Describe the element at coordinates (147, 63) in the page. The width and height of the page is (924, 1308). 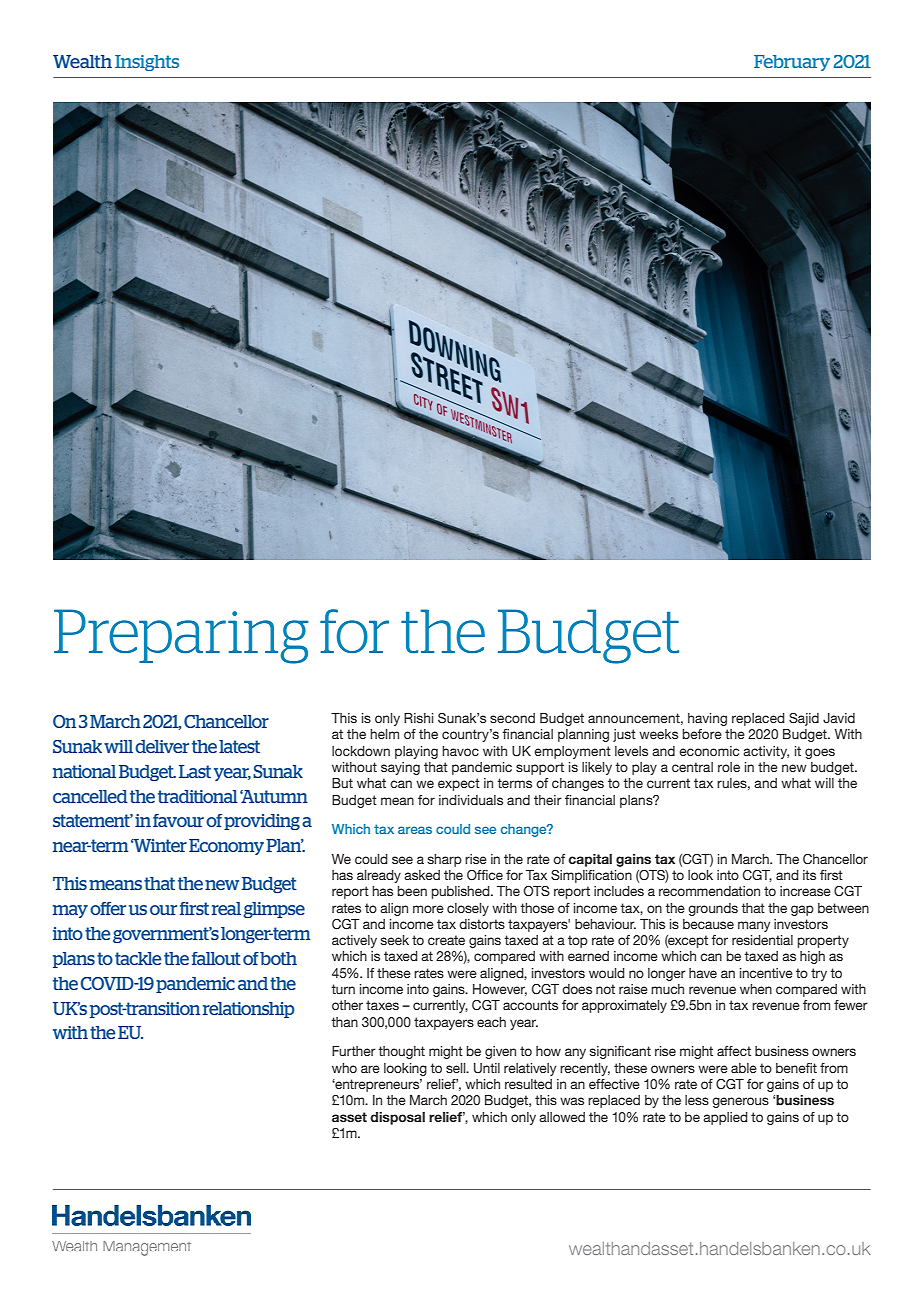
I see `Insights` at that location.
